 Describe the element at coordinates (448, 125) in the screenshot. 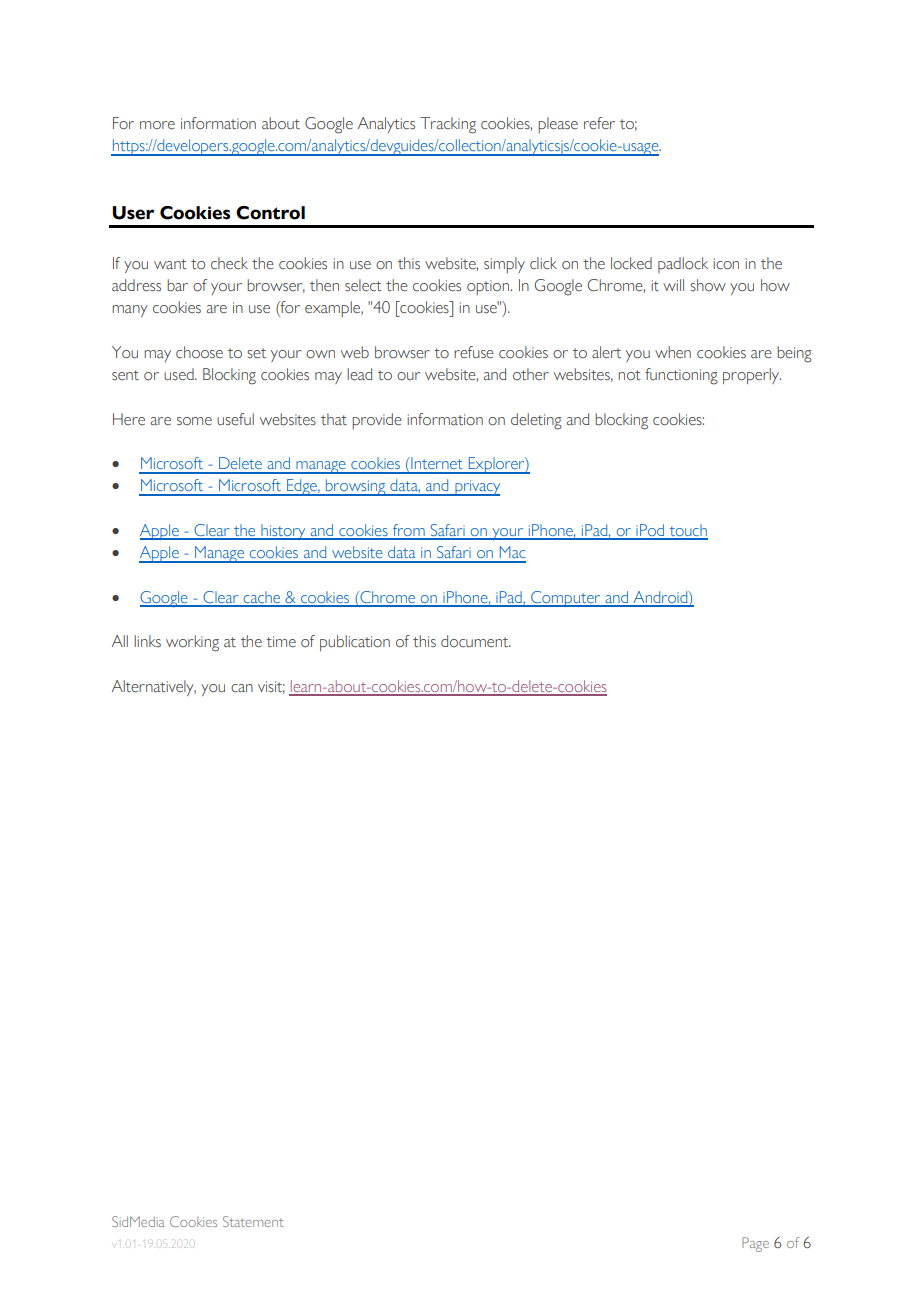

I see `Tracking` at that location.
